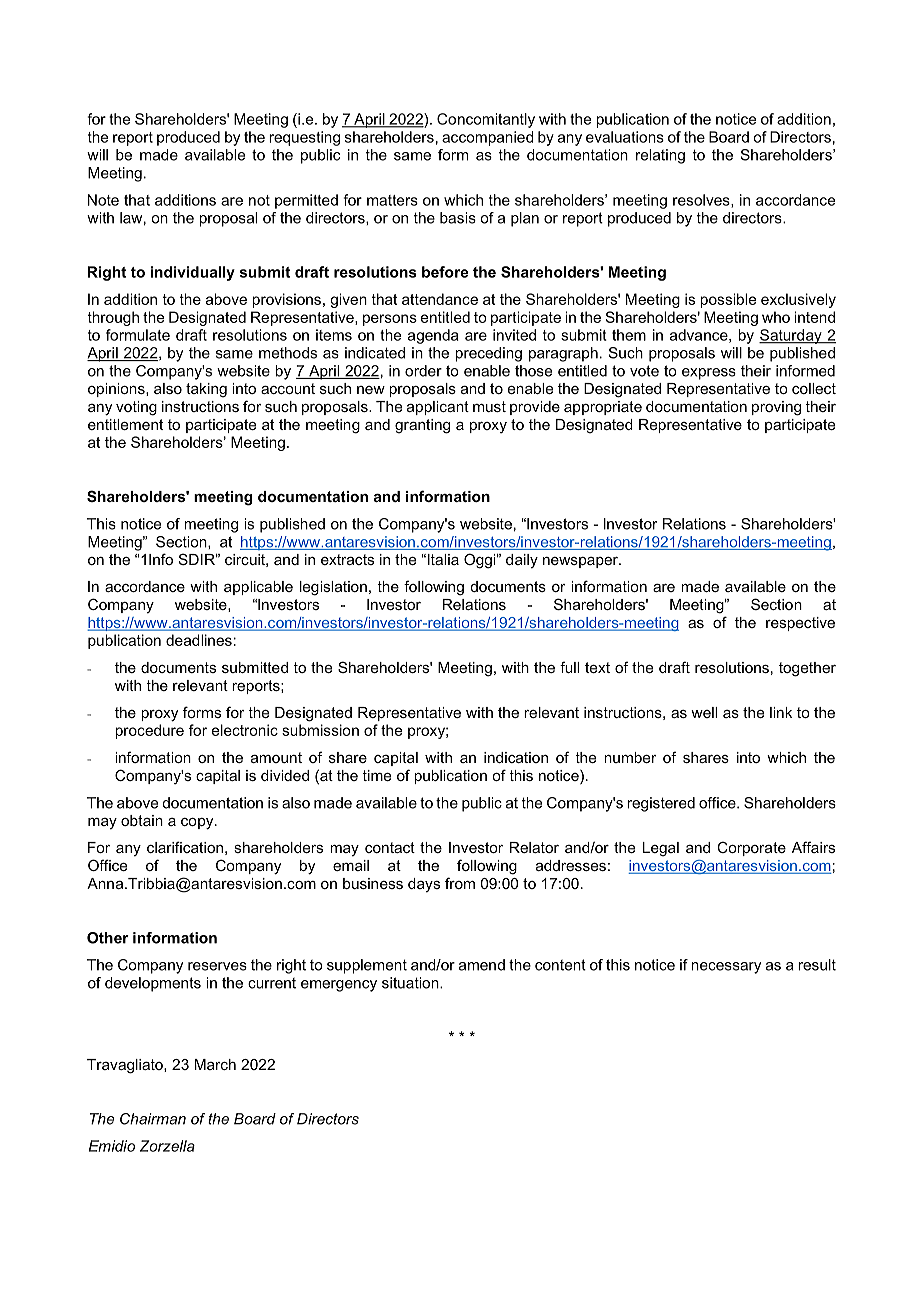 The height and width of the screenshot is (1308, 924). What do you see at coordinates (215, 1064) in the screenshot?
I see `March` at bounding box center [215, 1064].
